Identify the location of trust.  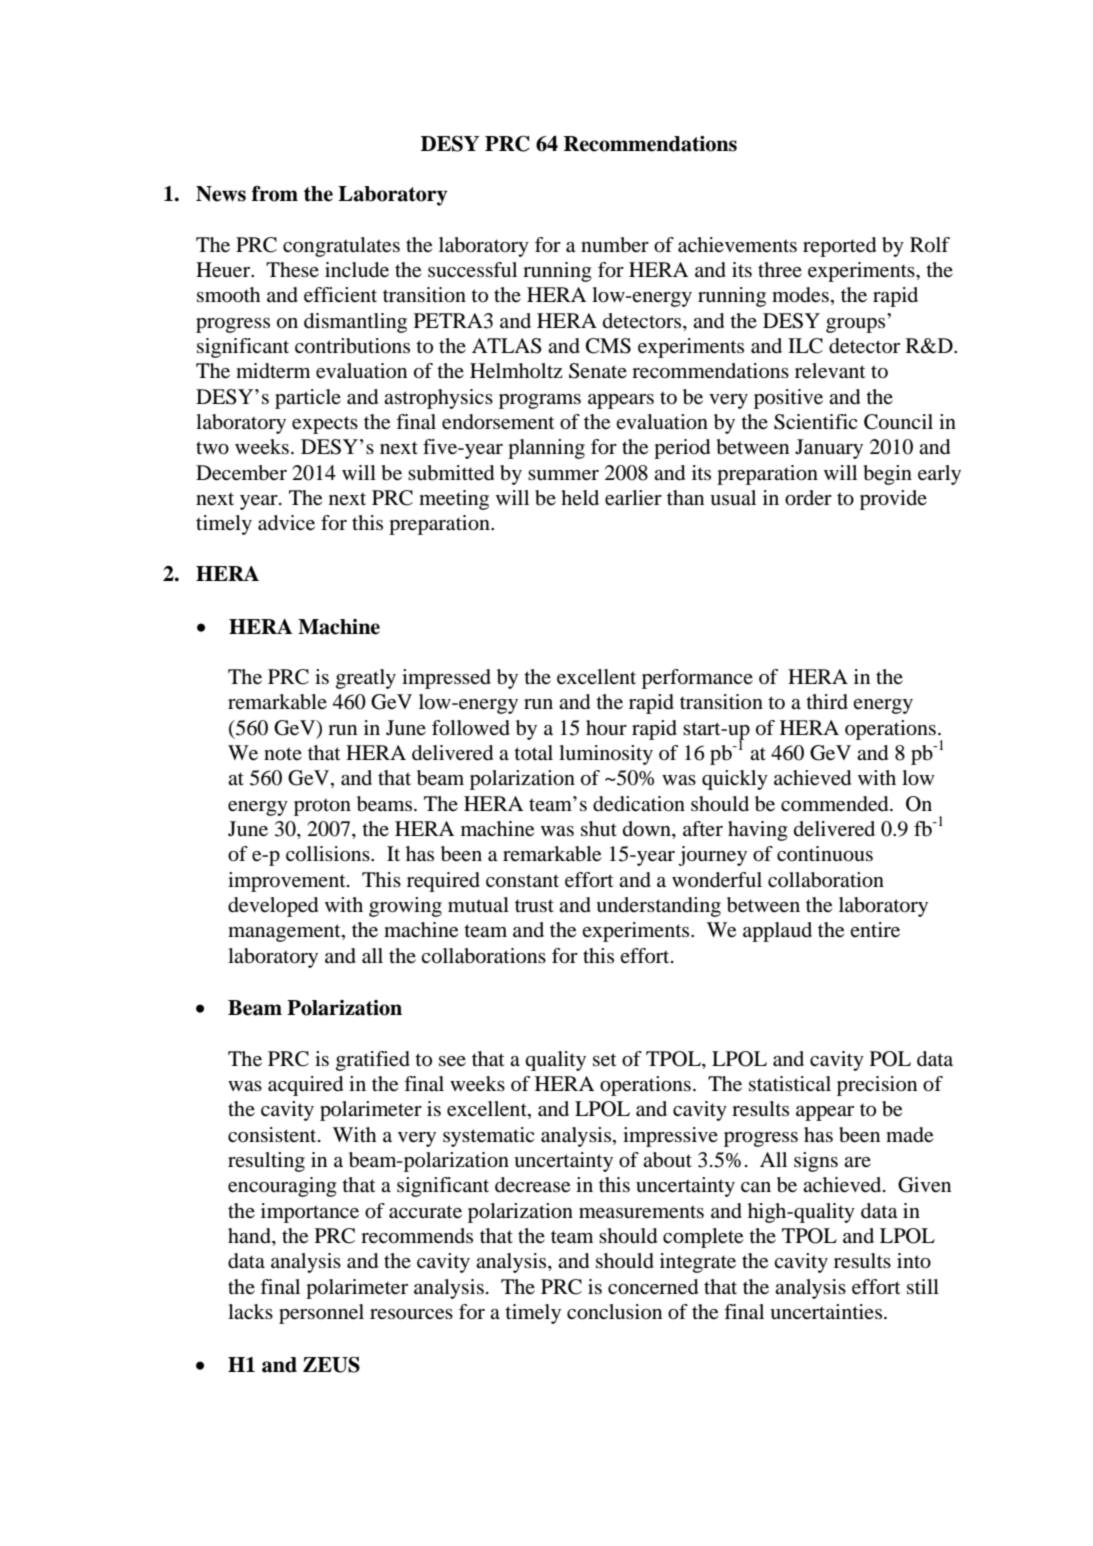
(534, 905).
